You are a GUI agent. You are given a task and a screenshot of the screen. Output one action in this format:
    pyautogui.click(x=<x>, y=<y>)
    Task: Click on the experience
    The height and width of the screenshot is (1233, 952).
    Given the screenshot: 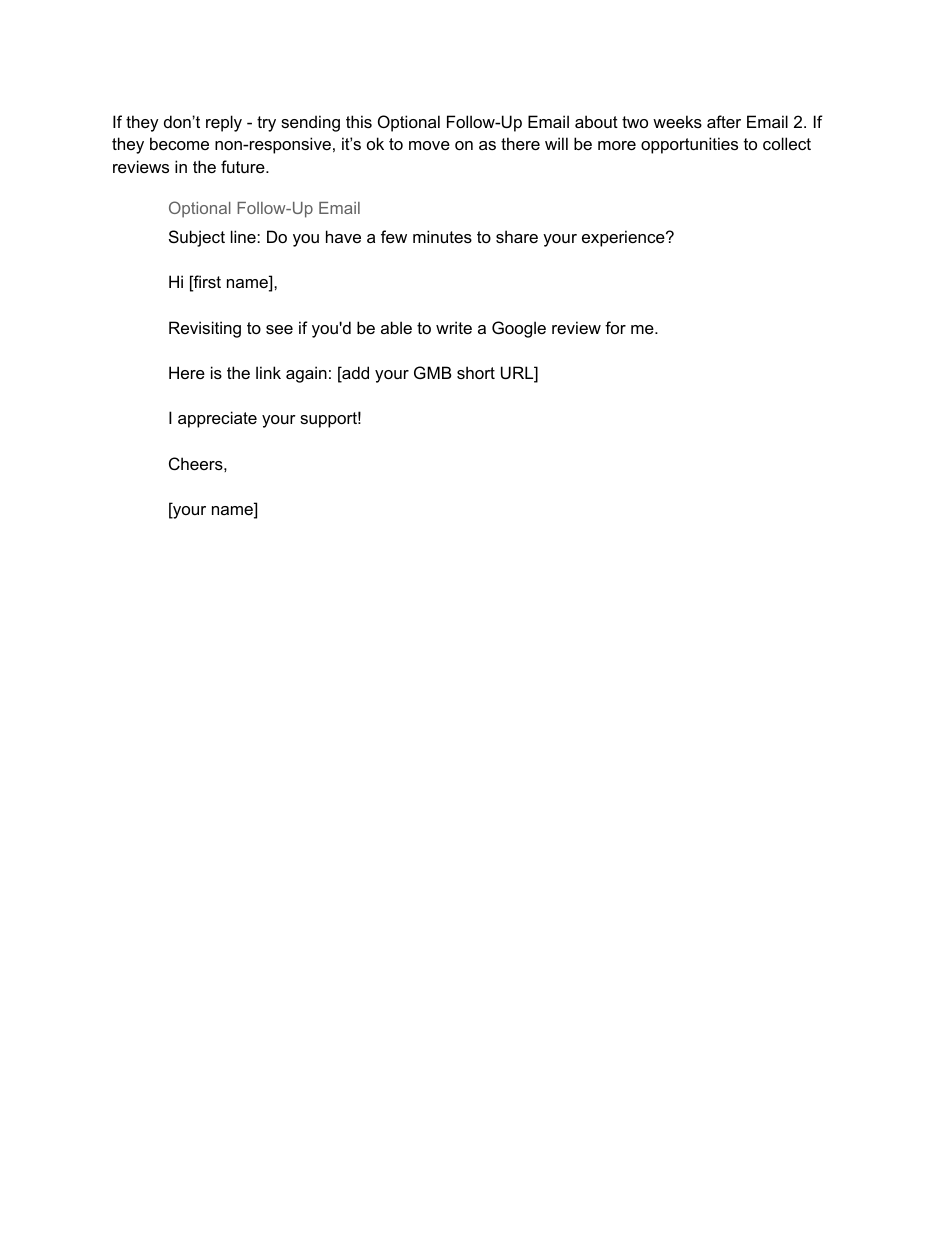 What is the action you would take?
    pyautogui.click(x=624, y=238)
